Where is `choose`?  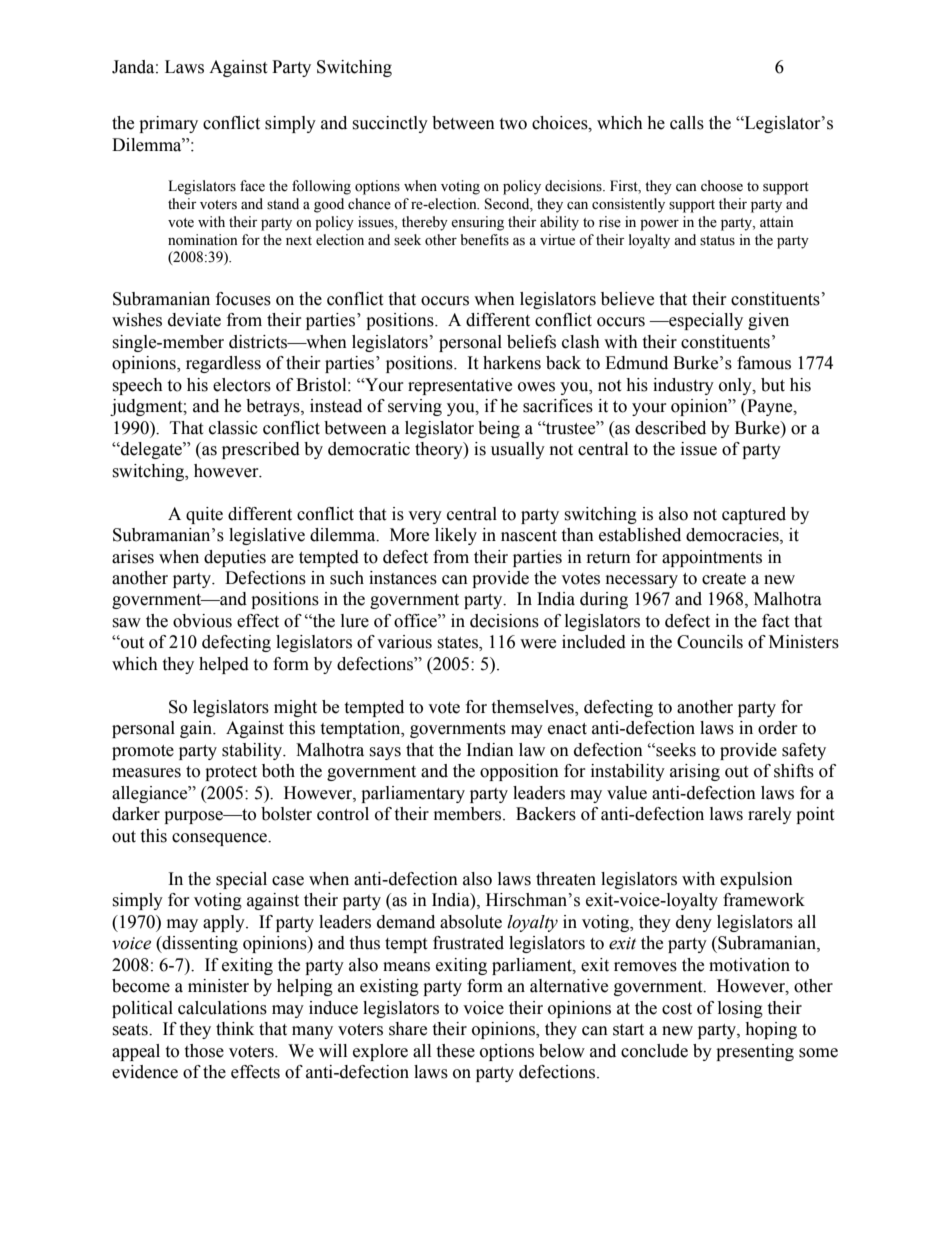 choose is located at coordinates (722, 186).
